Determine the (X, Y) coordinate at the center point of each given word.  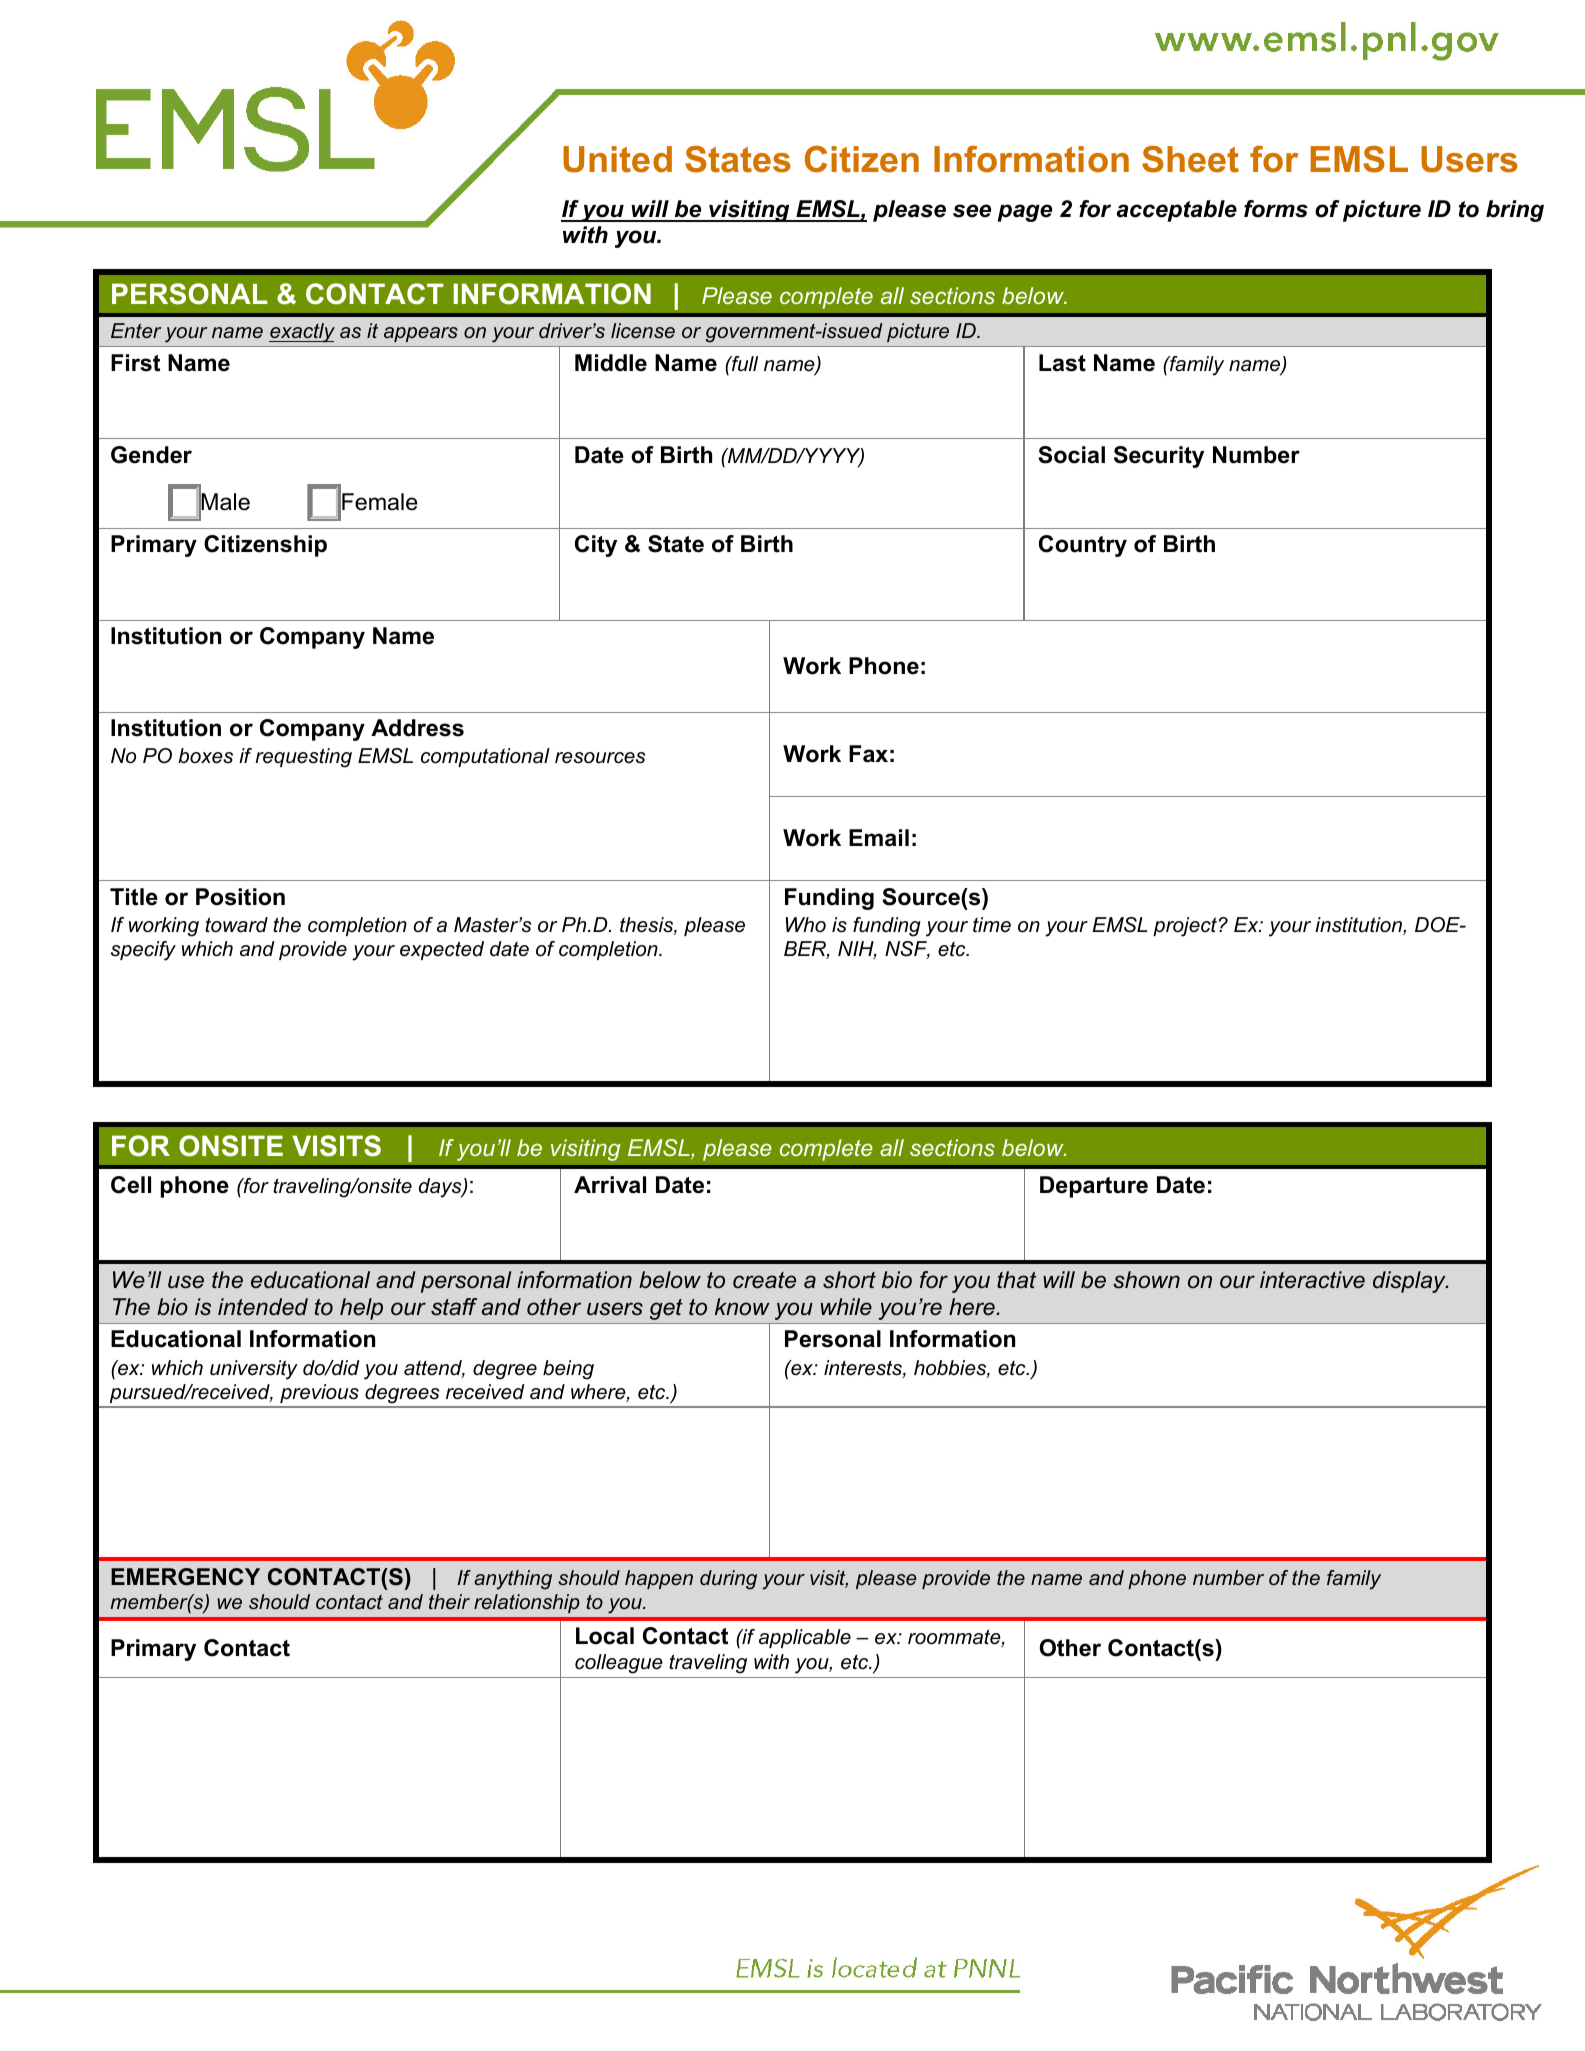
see (972, 211)
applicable (805, 1638)
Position (240, 897)
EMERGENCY (185, 1577)
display (1410, 1282)
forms (1276, 209)
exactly (302, 333)
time (992, 925)
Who (806, 925)
